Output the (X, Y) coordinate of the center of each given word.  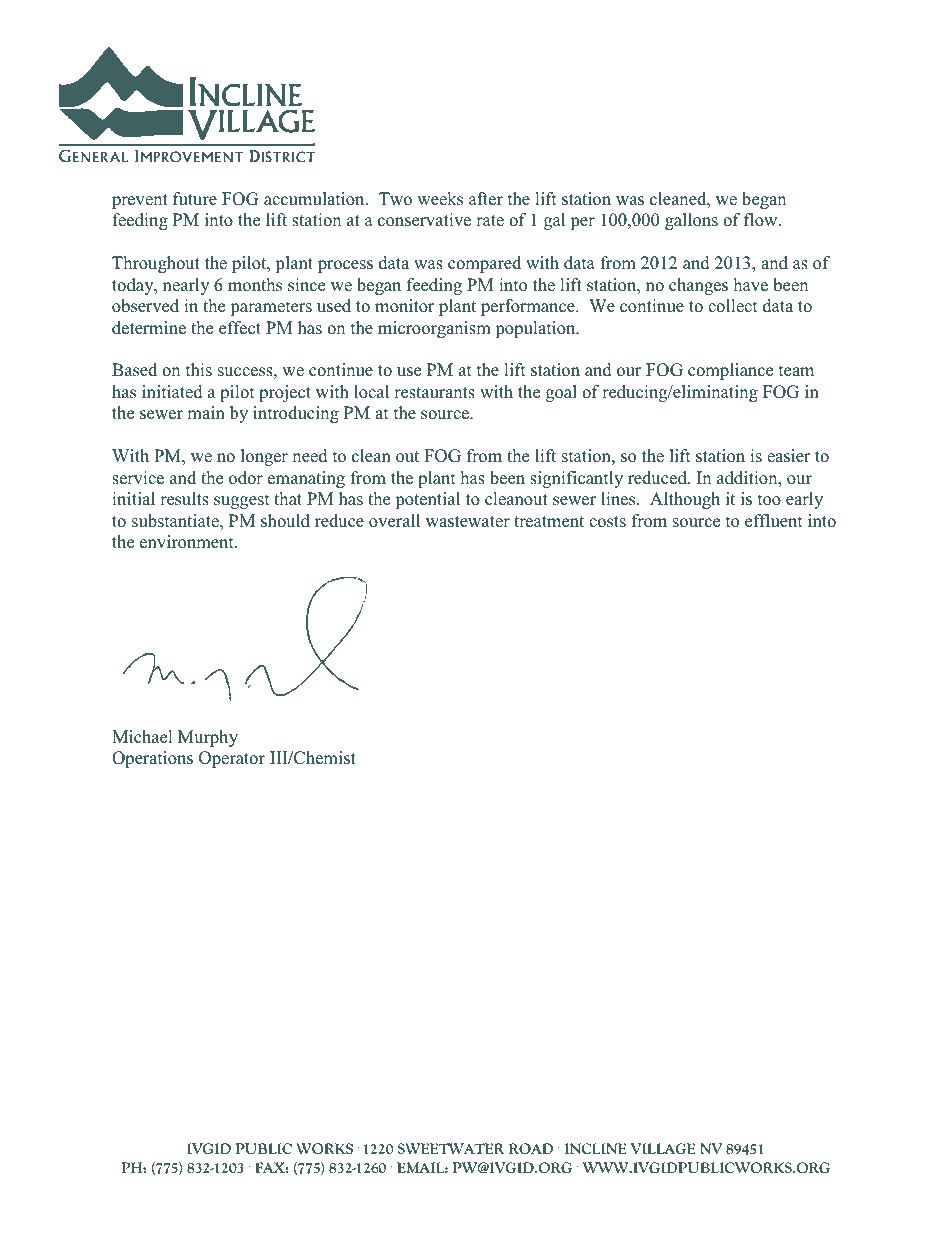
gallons (691, 221)
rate (490, 221)
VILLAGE (663, 1148)
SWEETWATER (451, 1148)
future (195, 199)
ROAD (531, 1148)
